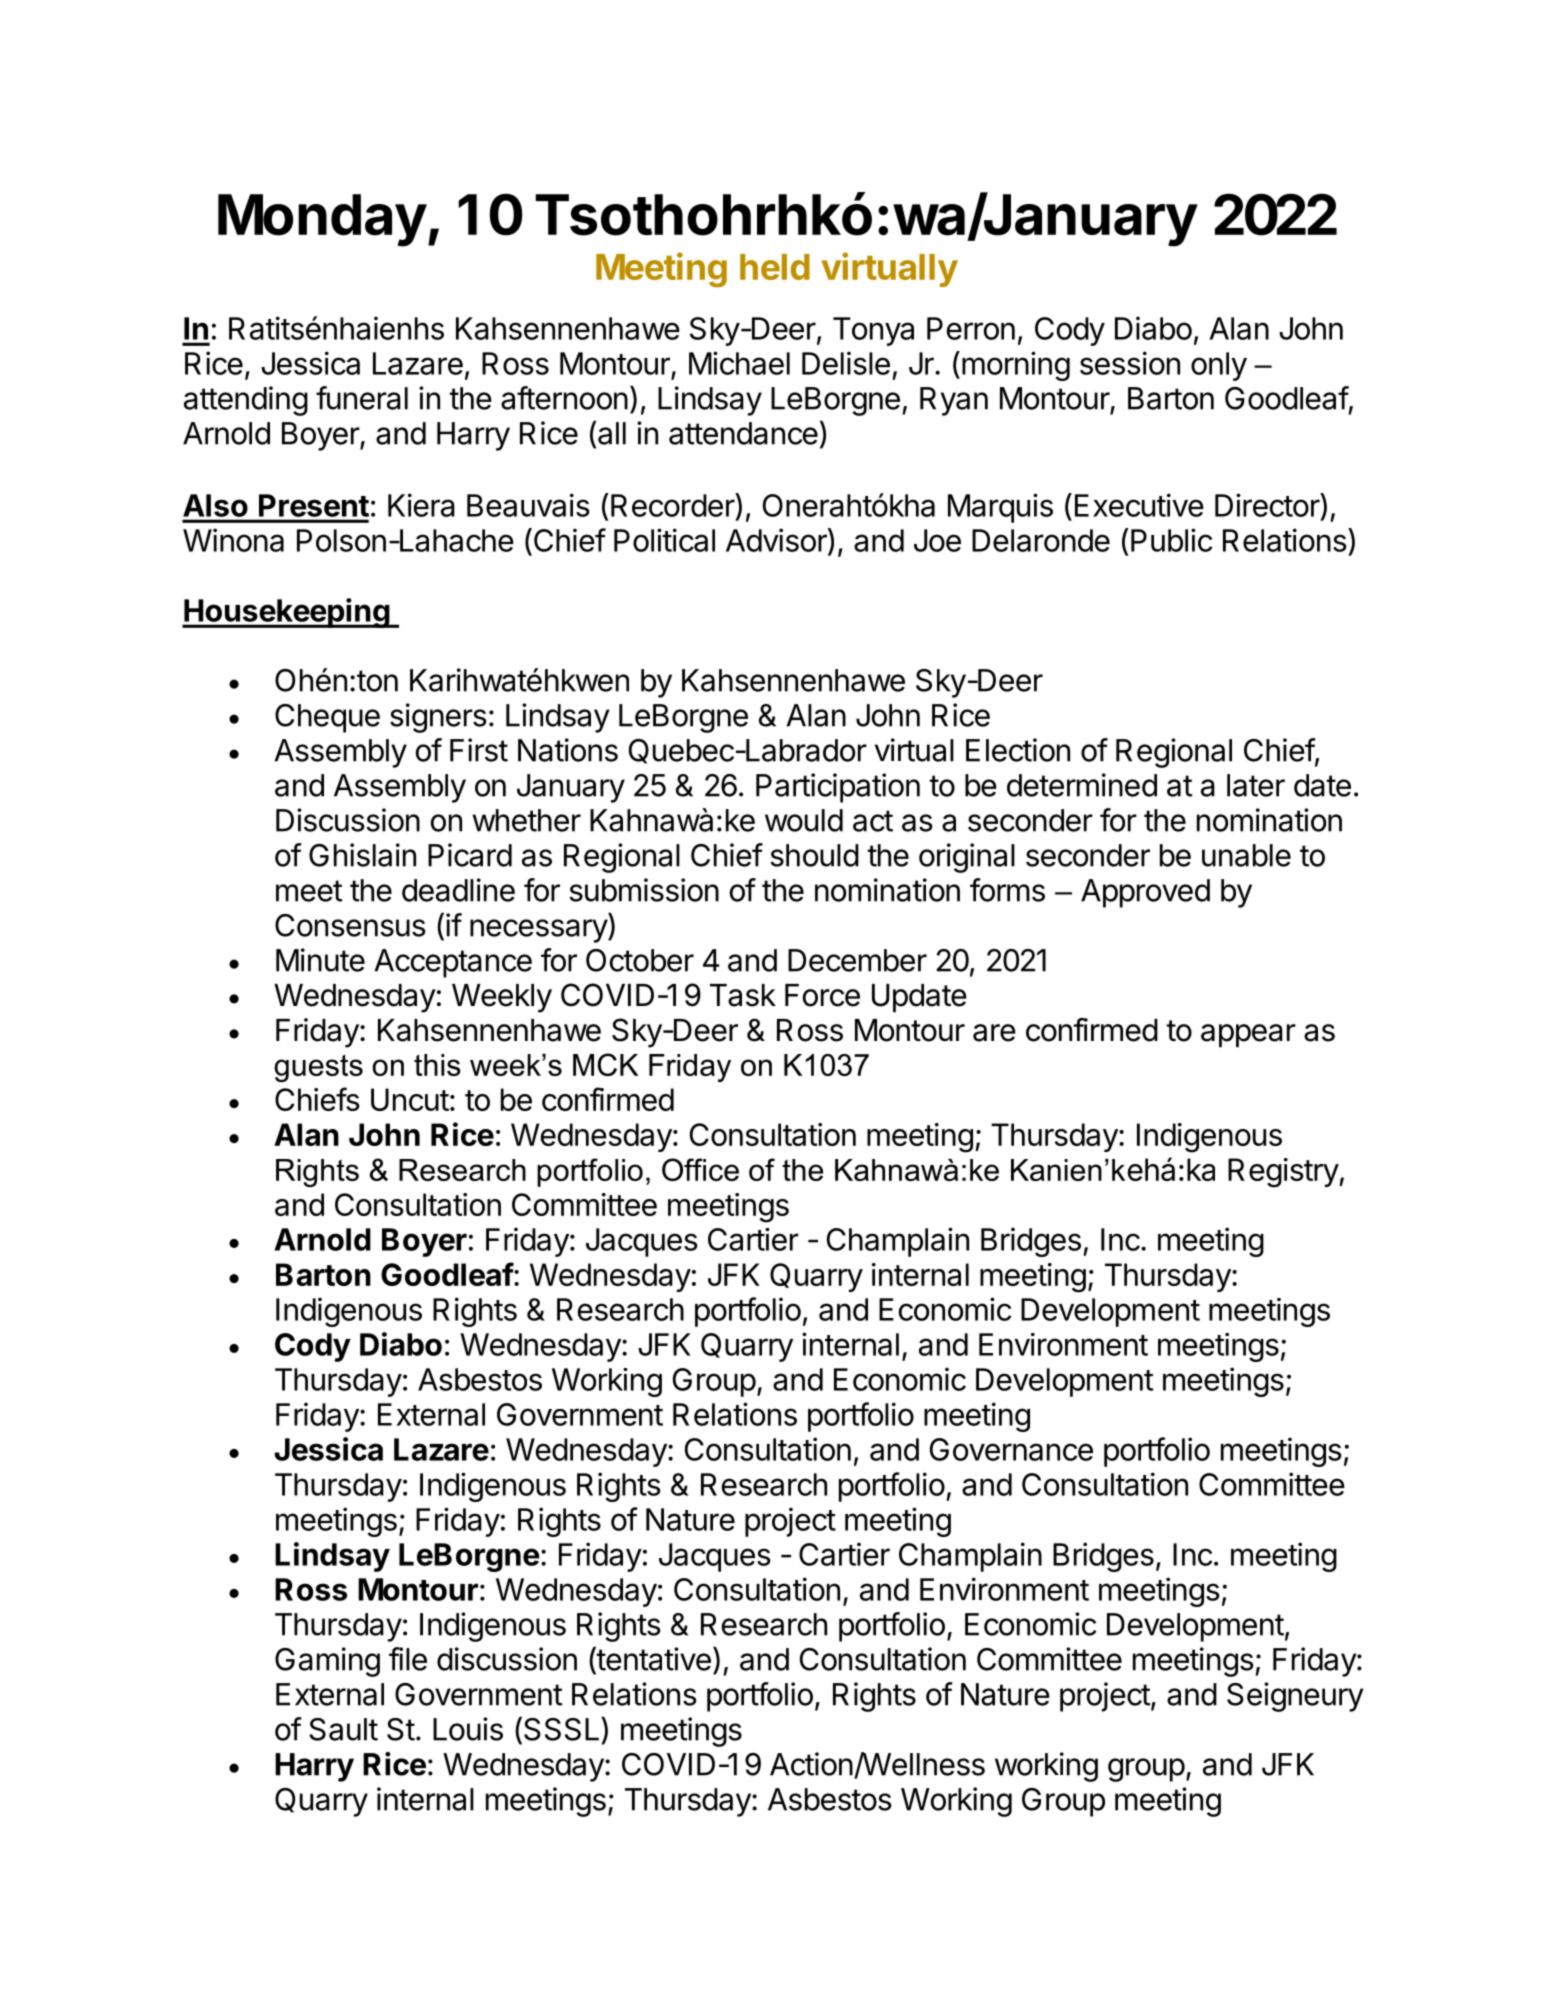  What do you see at coordinates (743, 995) in the screenshot?
I see `Task` at bounding box center [743, 995].
